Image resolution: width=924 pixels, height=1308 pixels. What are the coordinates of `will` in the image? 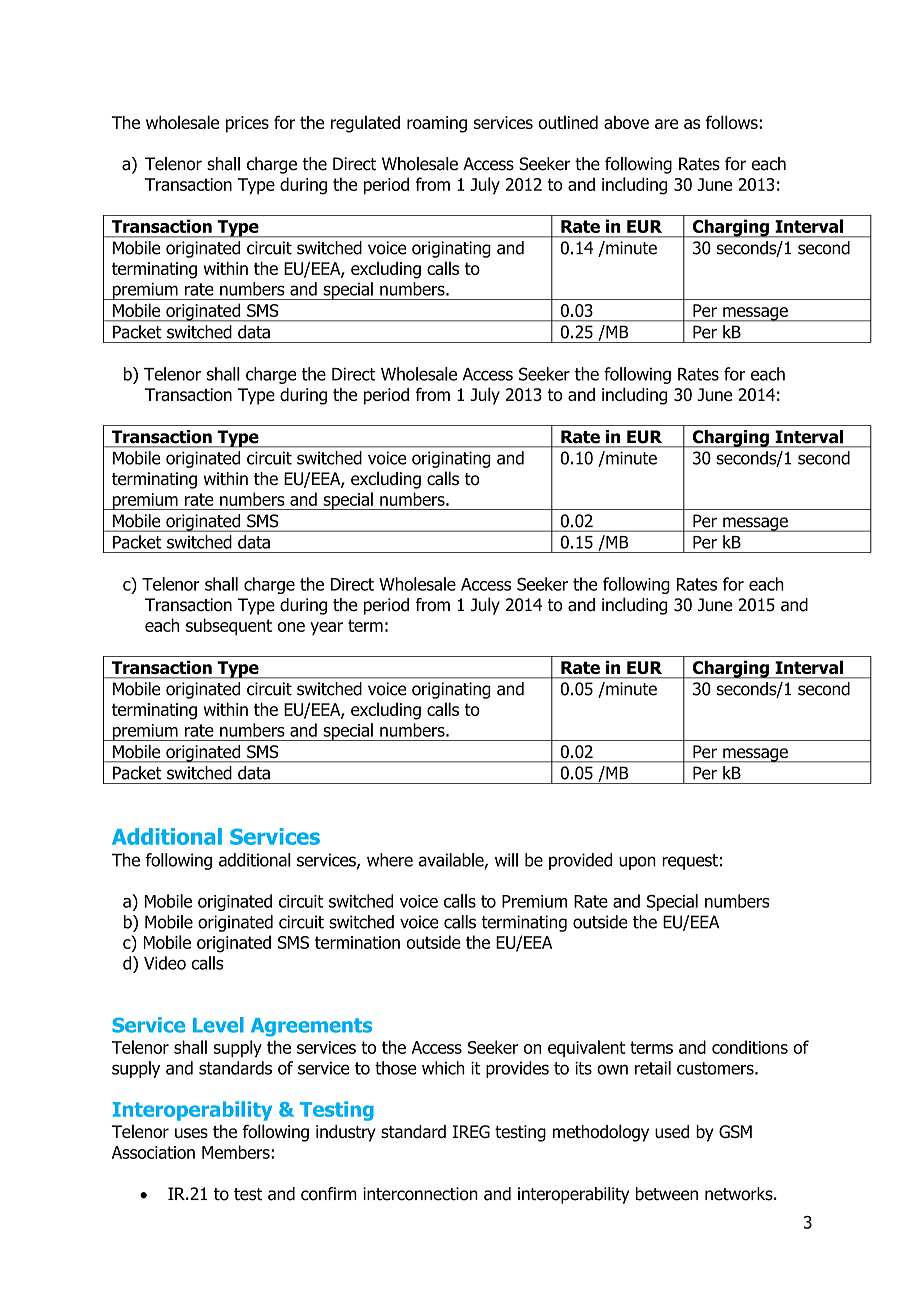 It's located at (506, 860).
